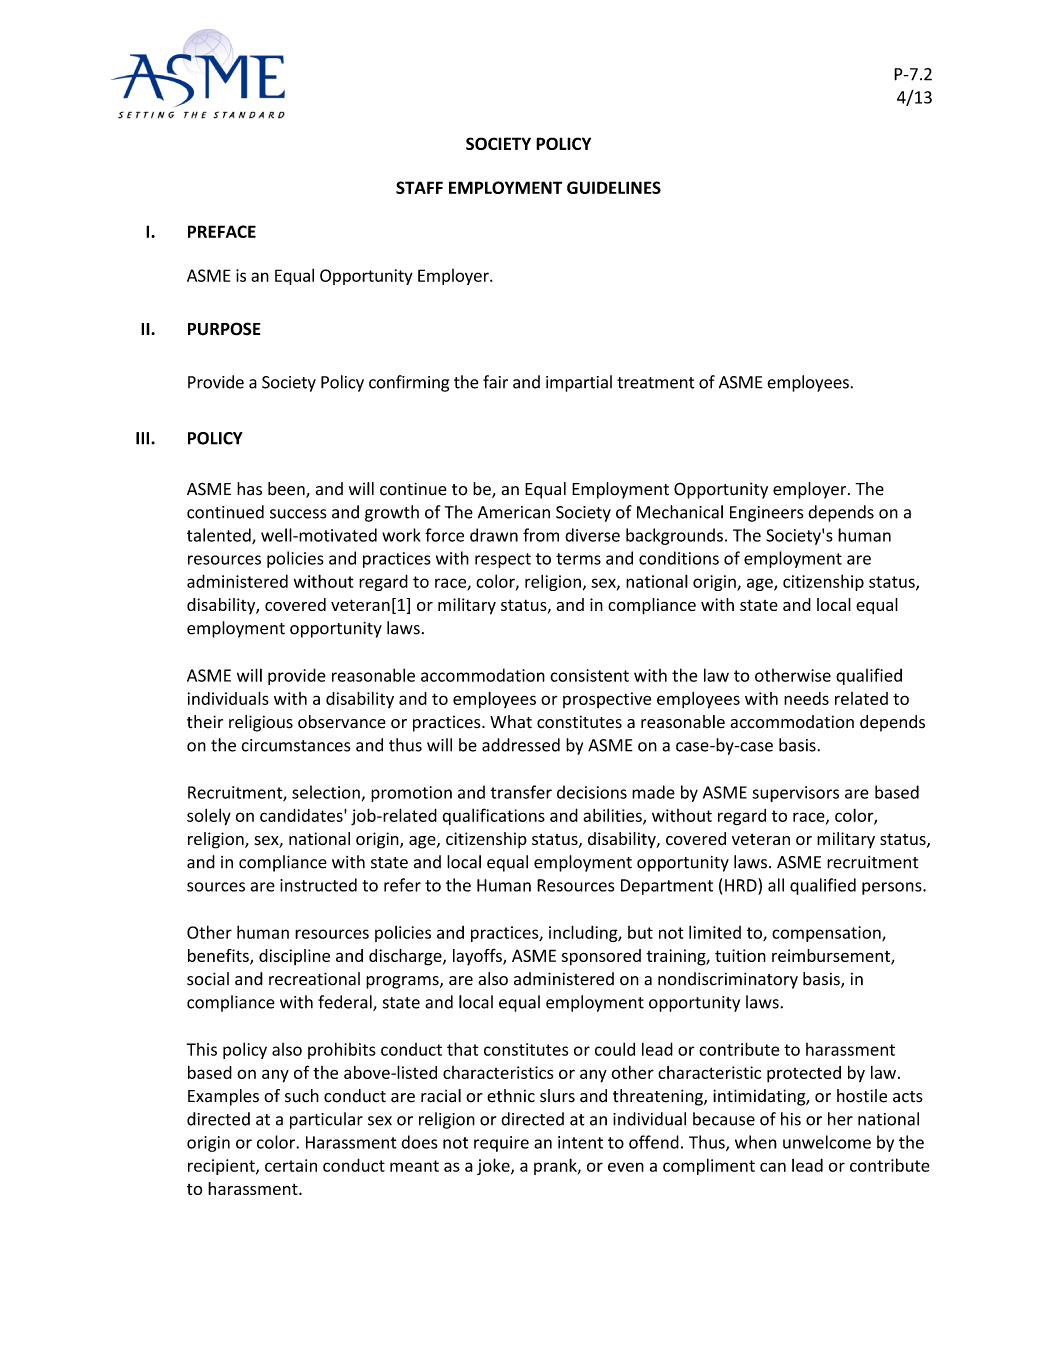  Describe the element at coordinates (806, 698) in the screenshot. I see `needs` at that location.
